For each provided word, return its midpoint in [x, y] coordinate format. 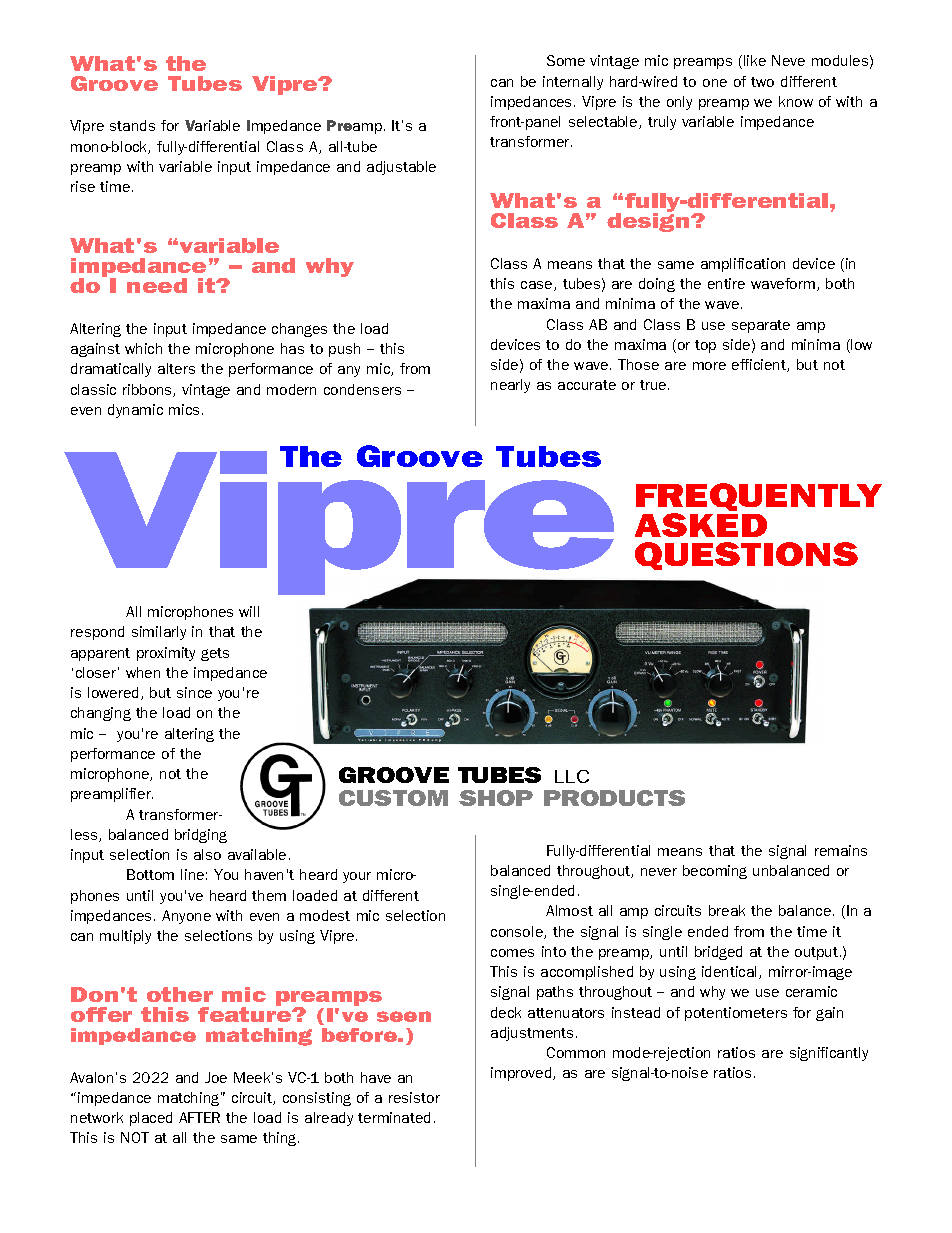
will [249, 611]
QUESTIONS [746, 556]
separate [761, 326]
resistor [414, 1097]
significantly [829, 1054]
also [207, 854]
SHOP [496, 798]
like [755, 60]
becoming [715, 872]
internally [573, 83]
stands [132, 125]
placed [151, 1119]
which [143, 348]
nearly [510, 386]
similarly [159, 633]
